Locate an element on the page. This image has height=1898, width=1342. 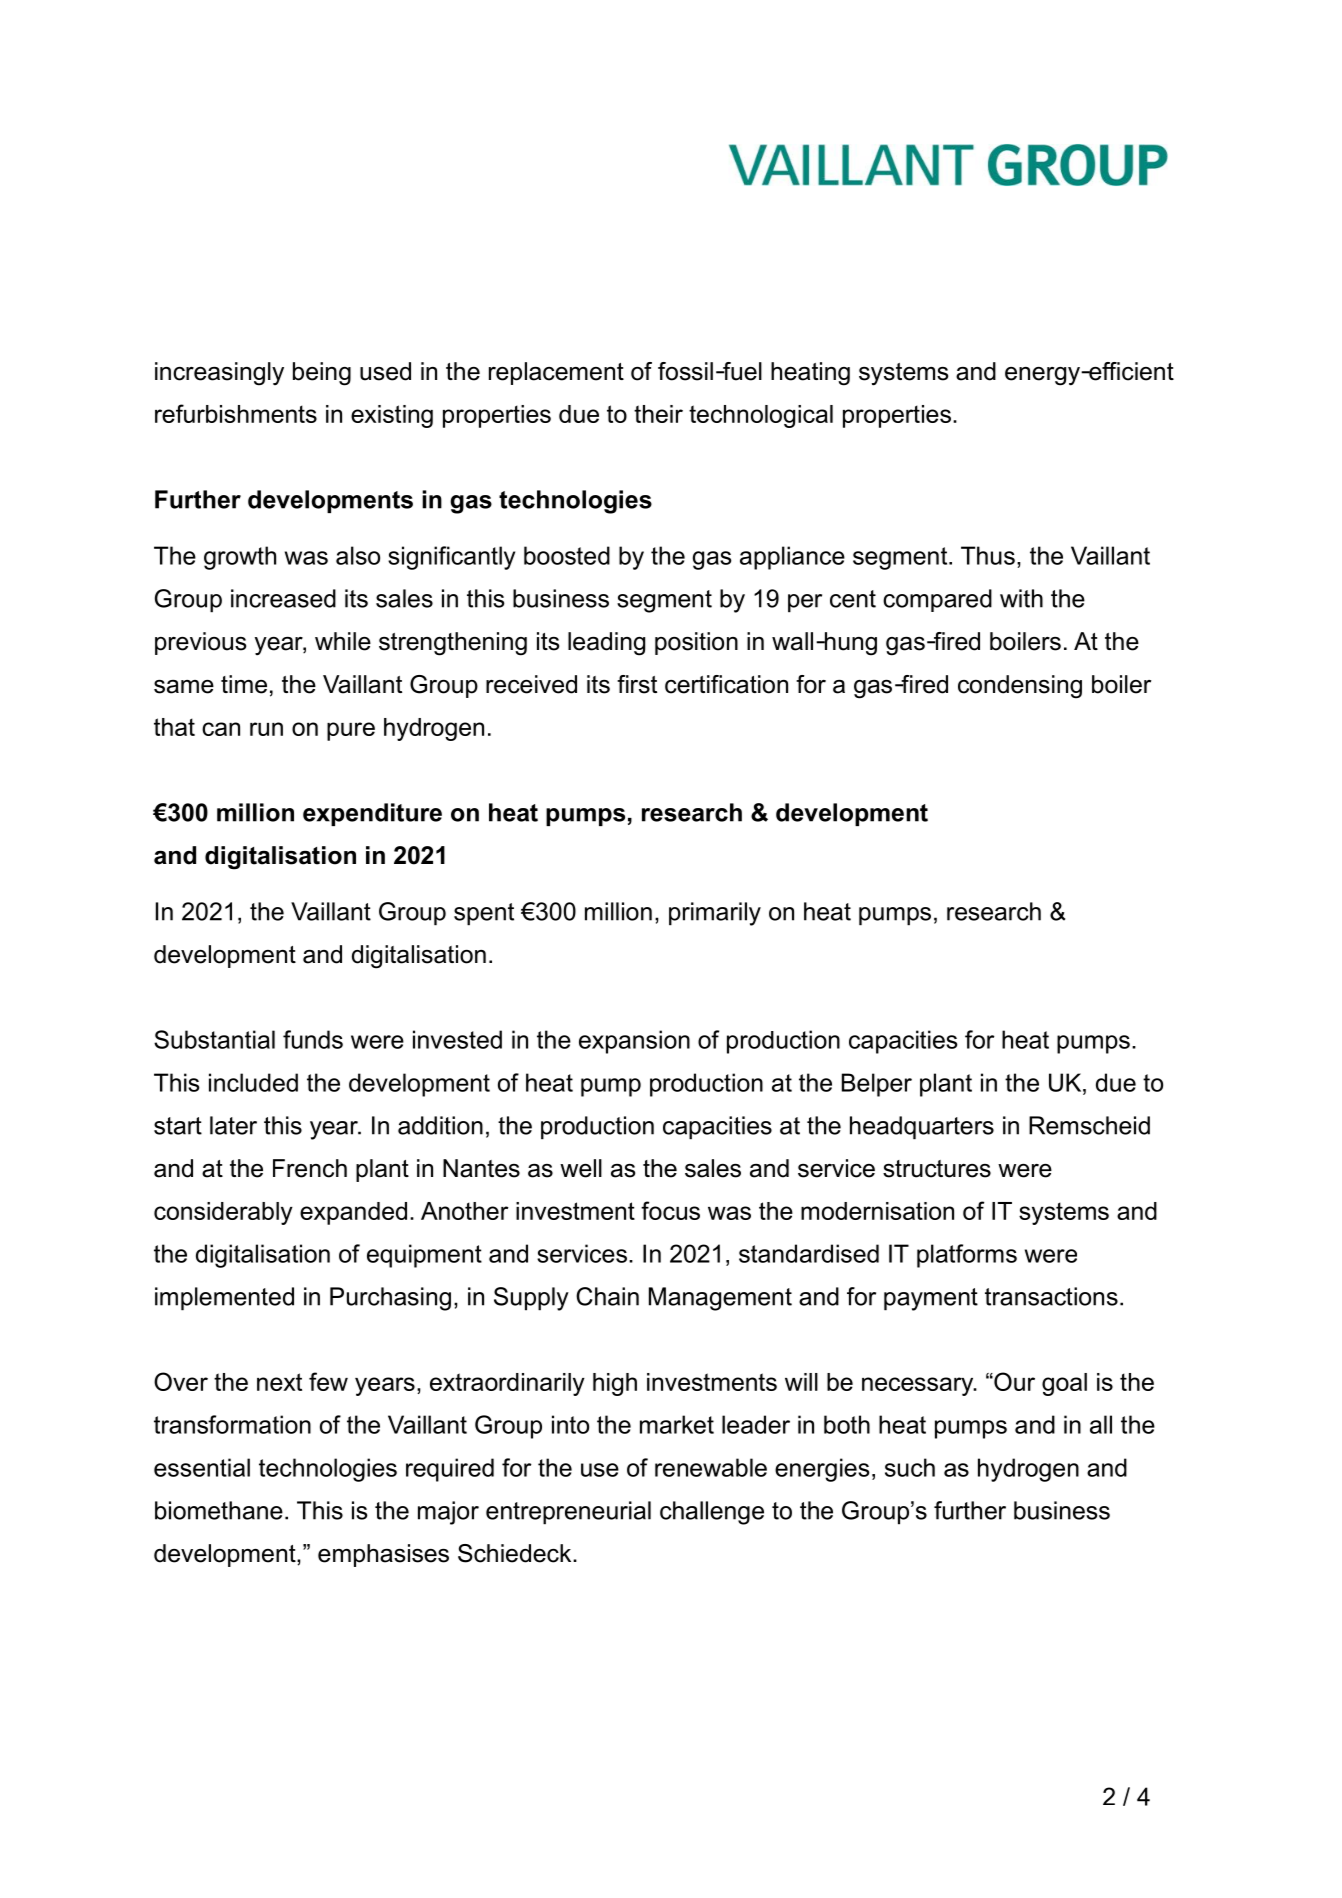
refurbishments is located at coordinates (236, 413).
